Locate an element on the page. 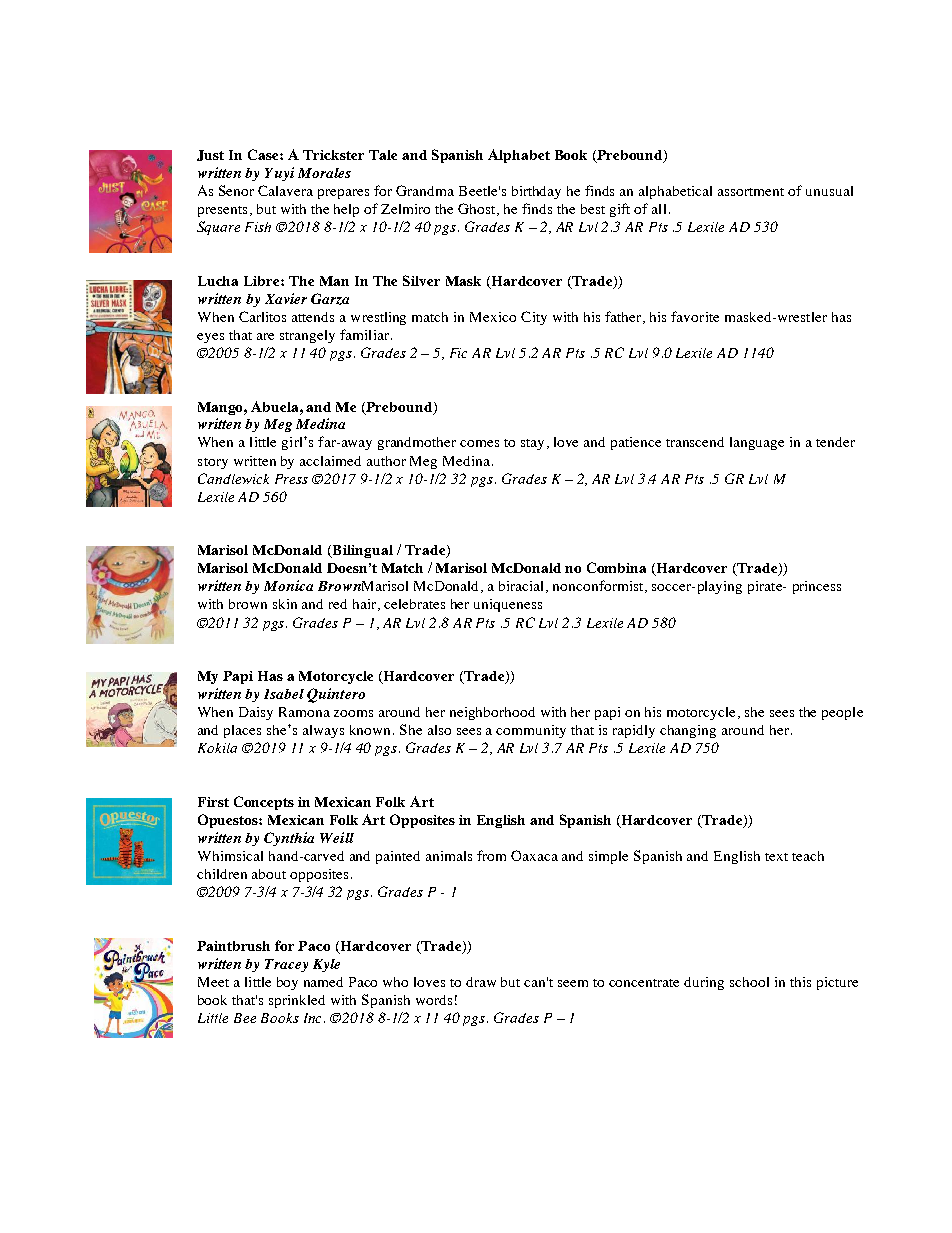 The height and width of the image is (1233, 952). biracial is located at coordinates (523, 587).
